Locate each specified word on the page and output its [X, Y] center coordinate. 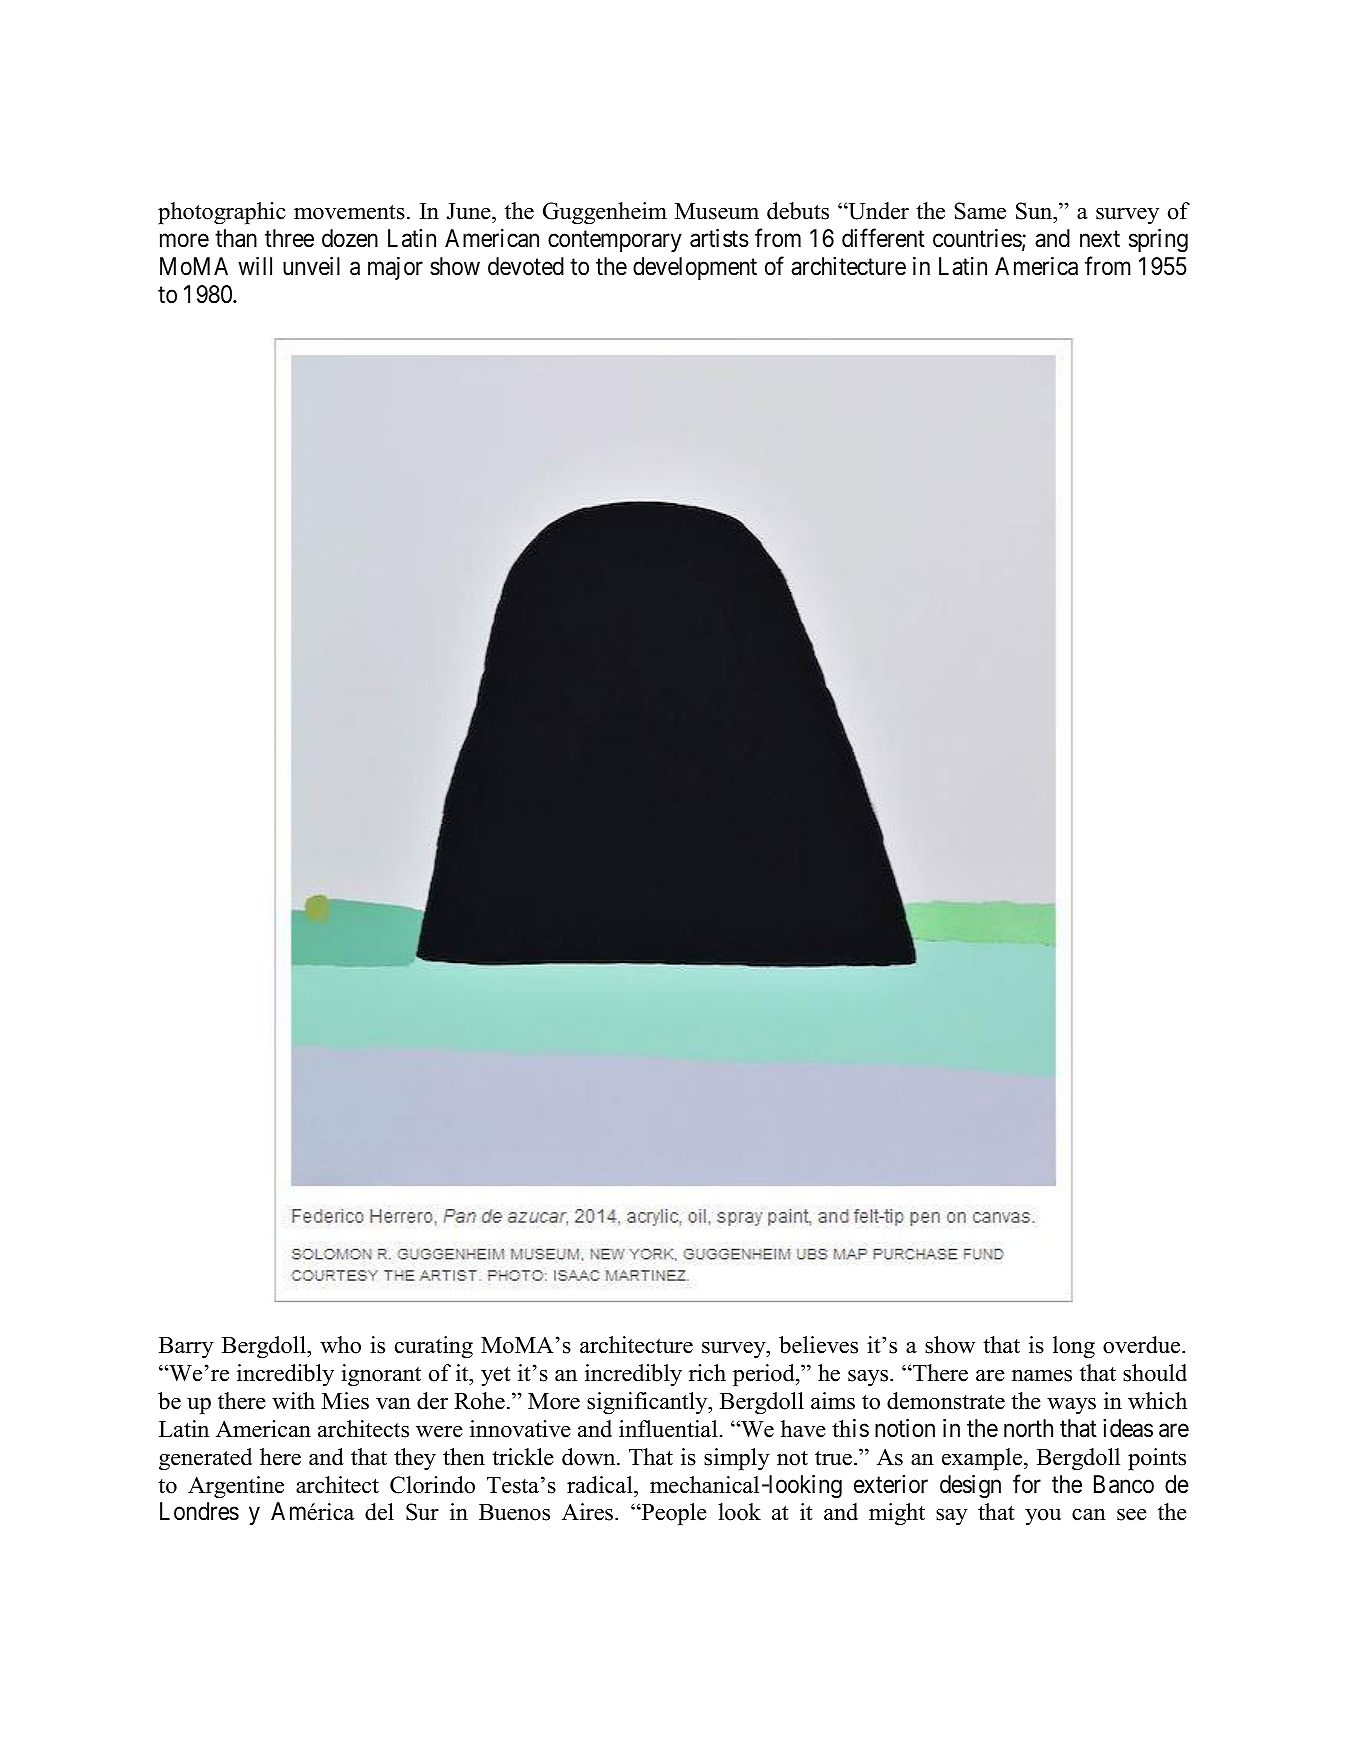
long [1074, 1347]
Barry [186, 1347]
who [340, 1345]
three [289, 238]
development [695, 268]
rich [707, 1373]
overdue [1143, 1345]
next [1100, 239]
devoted [526, 266]
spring [1158, 241]
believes [818, 1345]
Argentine [236, 1487]
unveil [311, 266]
